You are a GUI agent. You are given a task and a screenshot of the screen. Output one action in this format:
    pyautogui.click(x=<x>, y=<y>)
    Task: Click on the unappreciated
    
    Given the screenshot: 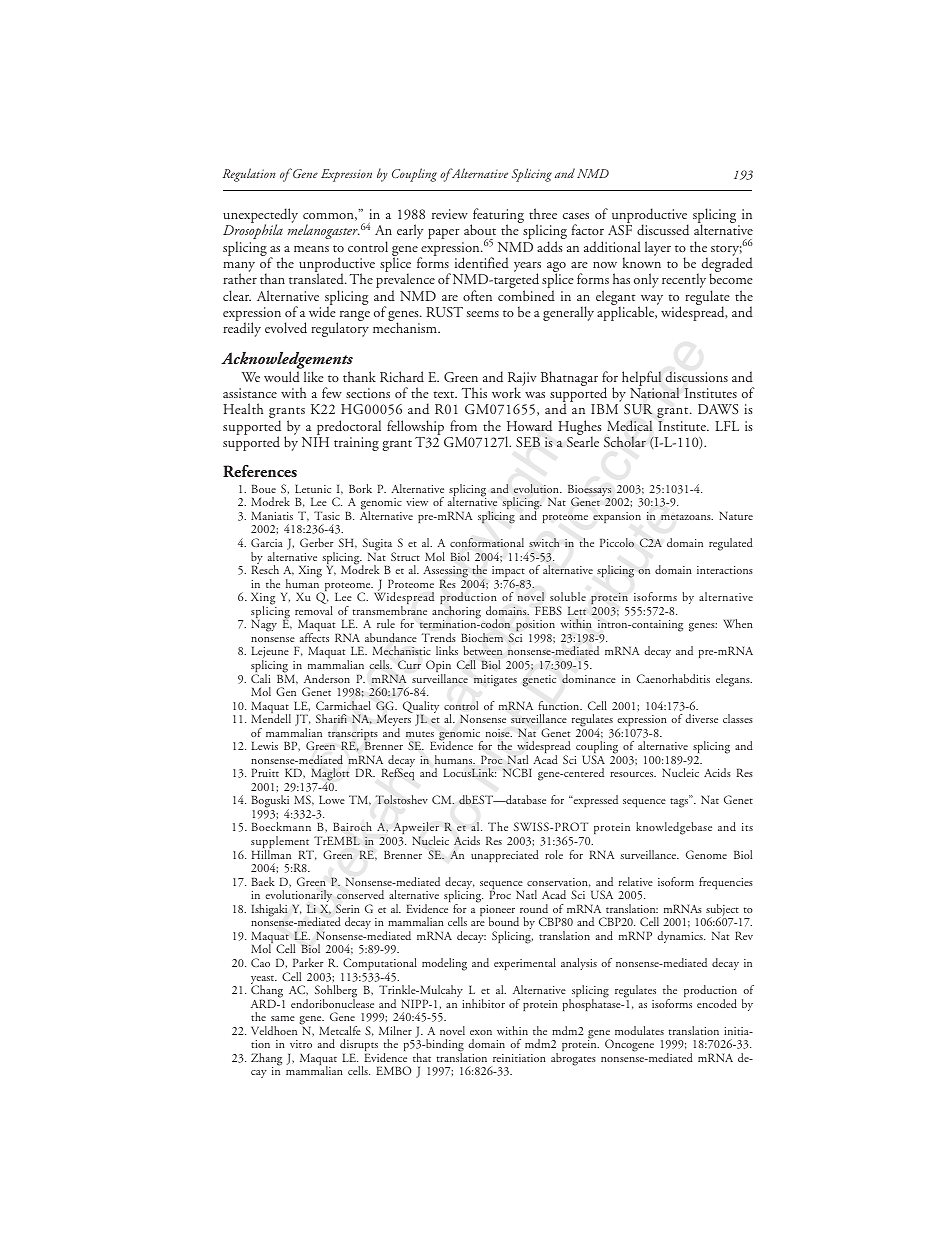 What is the action you would take?
    pyautogui.click(x=505, y=856)
